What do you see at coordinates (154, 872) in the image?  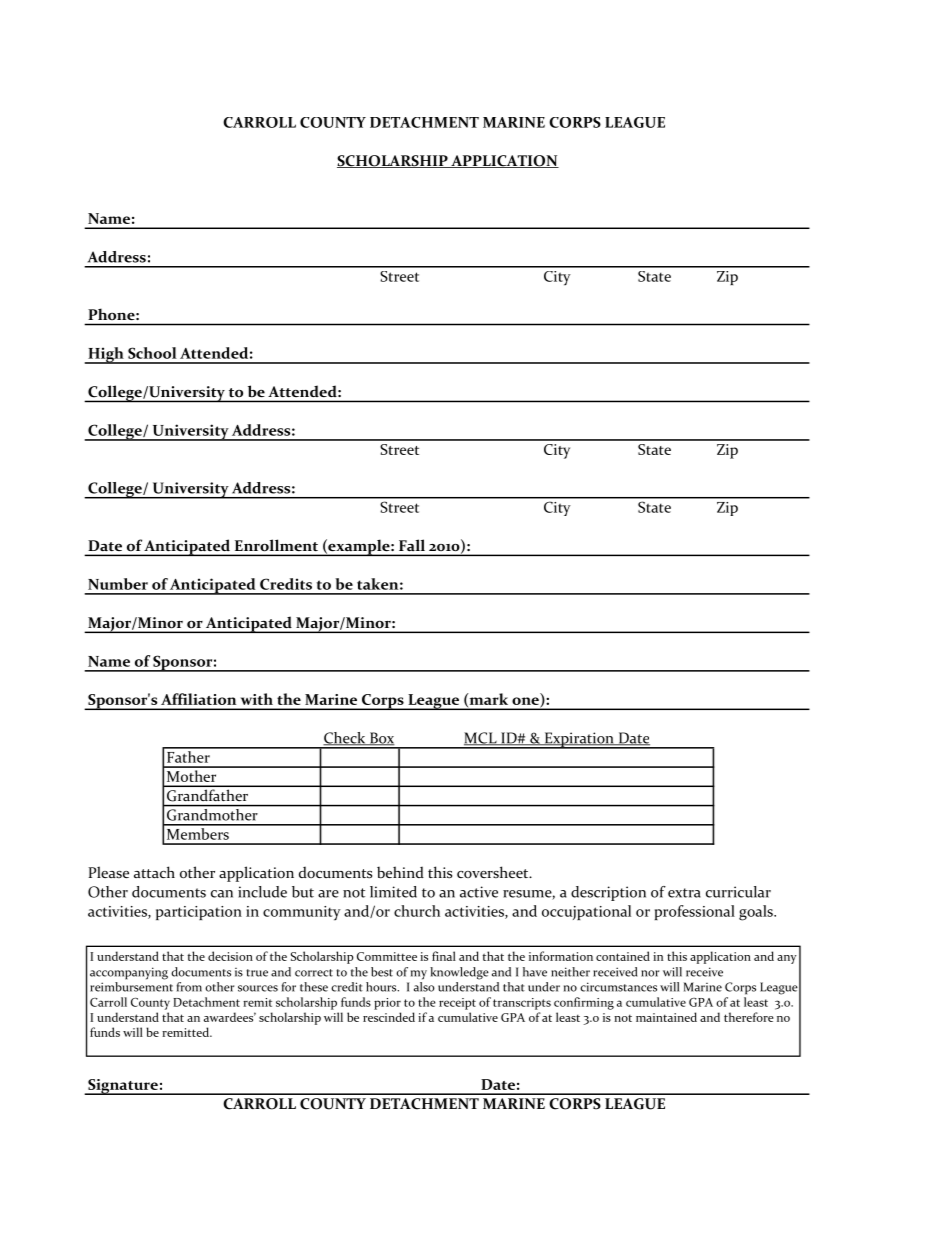 I see `attach` at bounding box center [154, 872].
